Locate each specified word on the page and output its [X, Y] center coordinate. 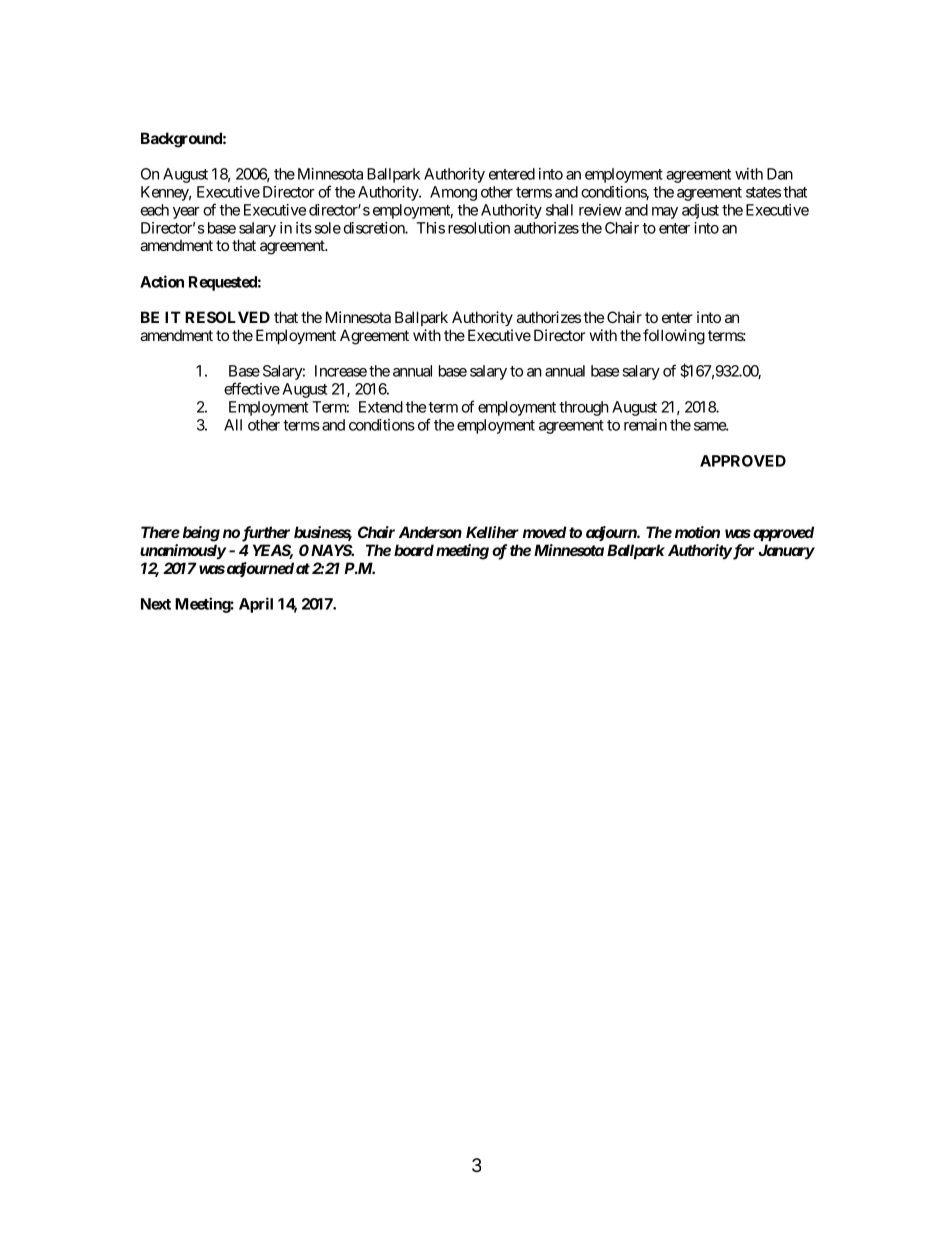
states [763, 192]
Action [162, 281]
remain [645, 425]
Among [453, 193]
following [674, 337]
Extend [381, 407]
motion [697, 532]
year [186, 213]
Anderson [430, 532]
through [584, 408]
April [256, 605]
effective [252, 388]
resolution [479, 228]
